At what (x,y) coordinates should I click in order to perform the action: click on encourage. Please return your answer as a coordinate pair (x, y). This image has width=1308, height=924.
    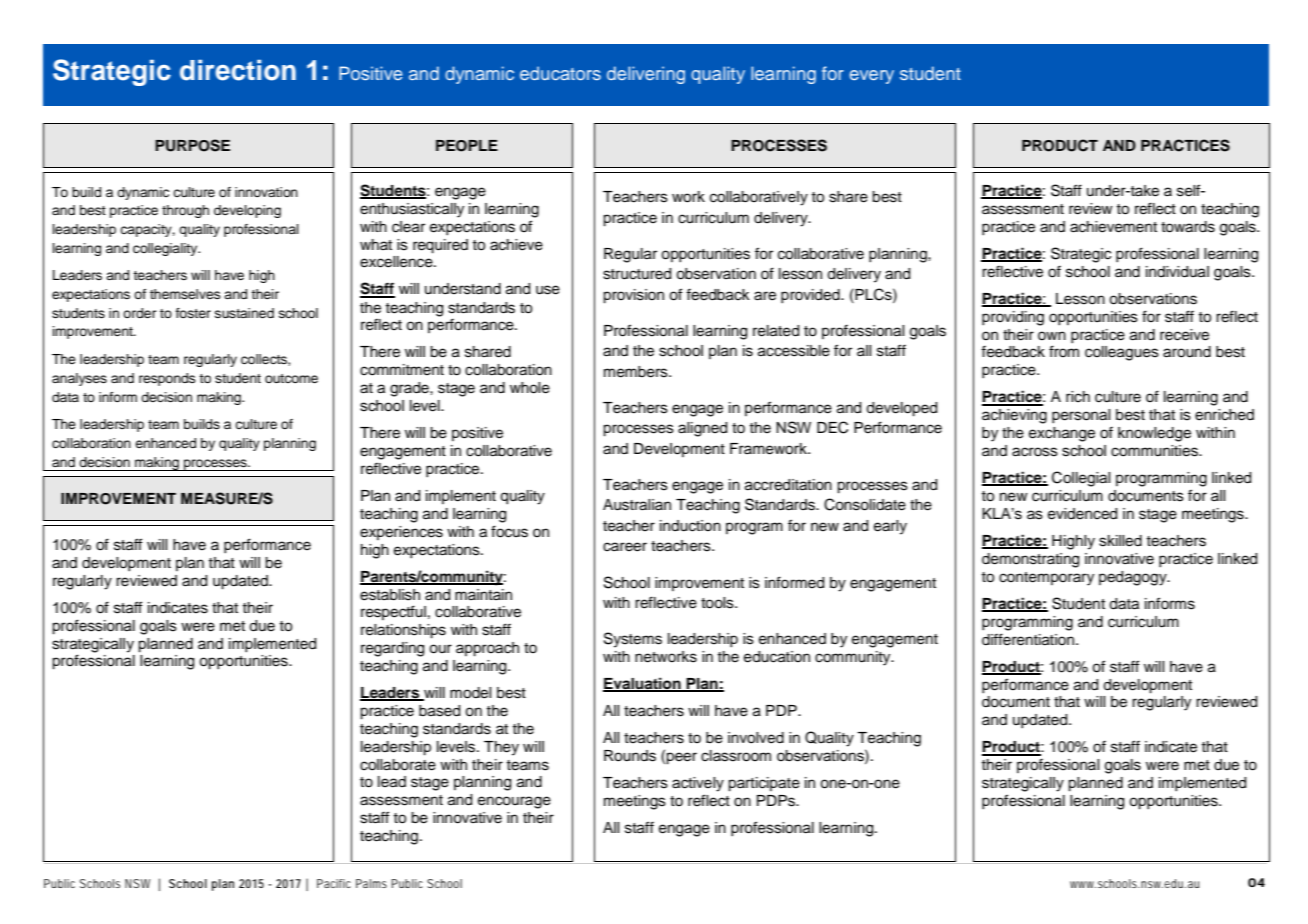
    Looking at the image, I should click on (514, 802).
